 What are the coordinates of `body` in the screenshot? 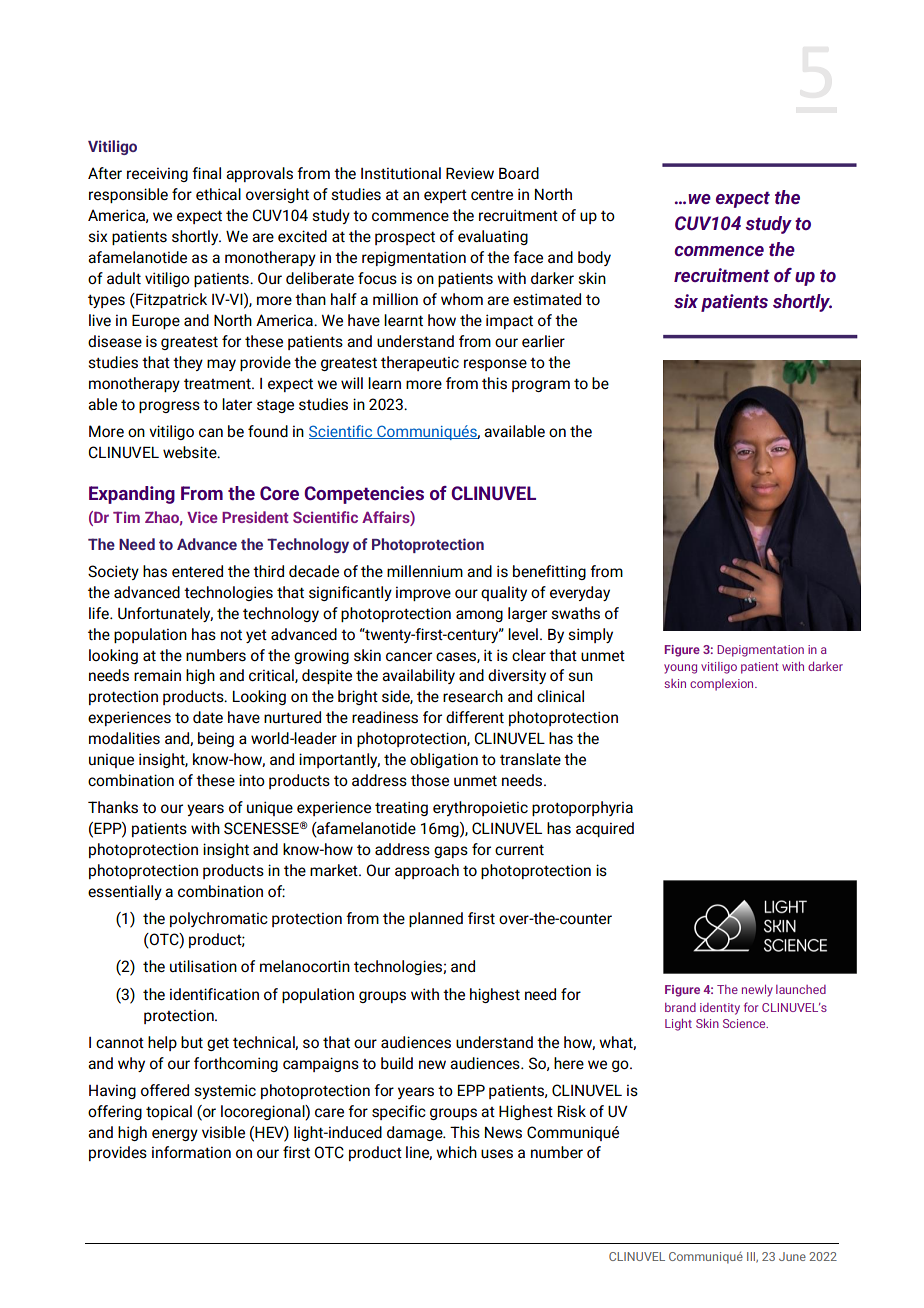 It's located at (594, 258).
